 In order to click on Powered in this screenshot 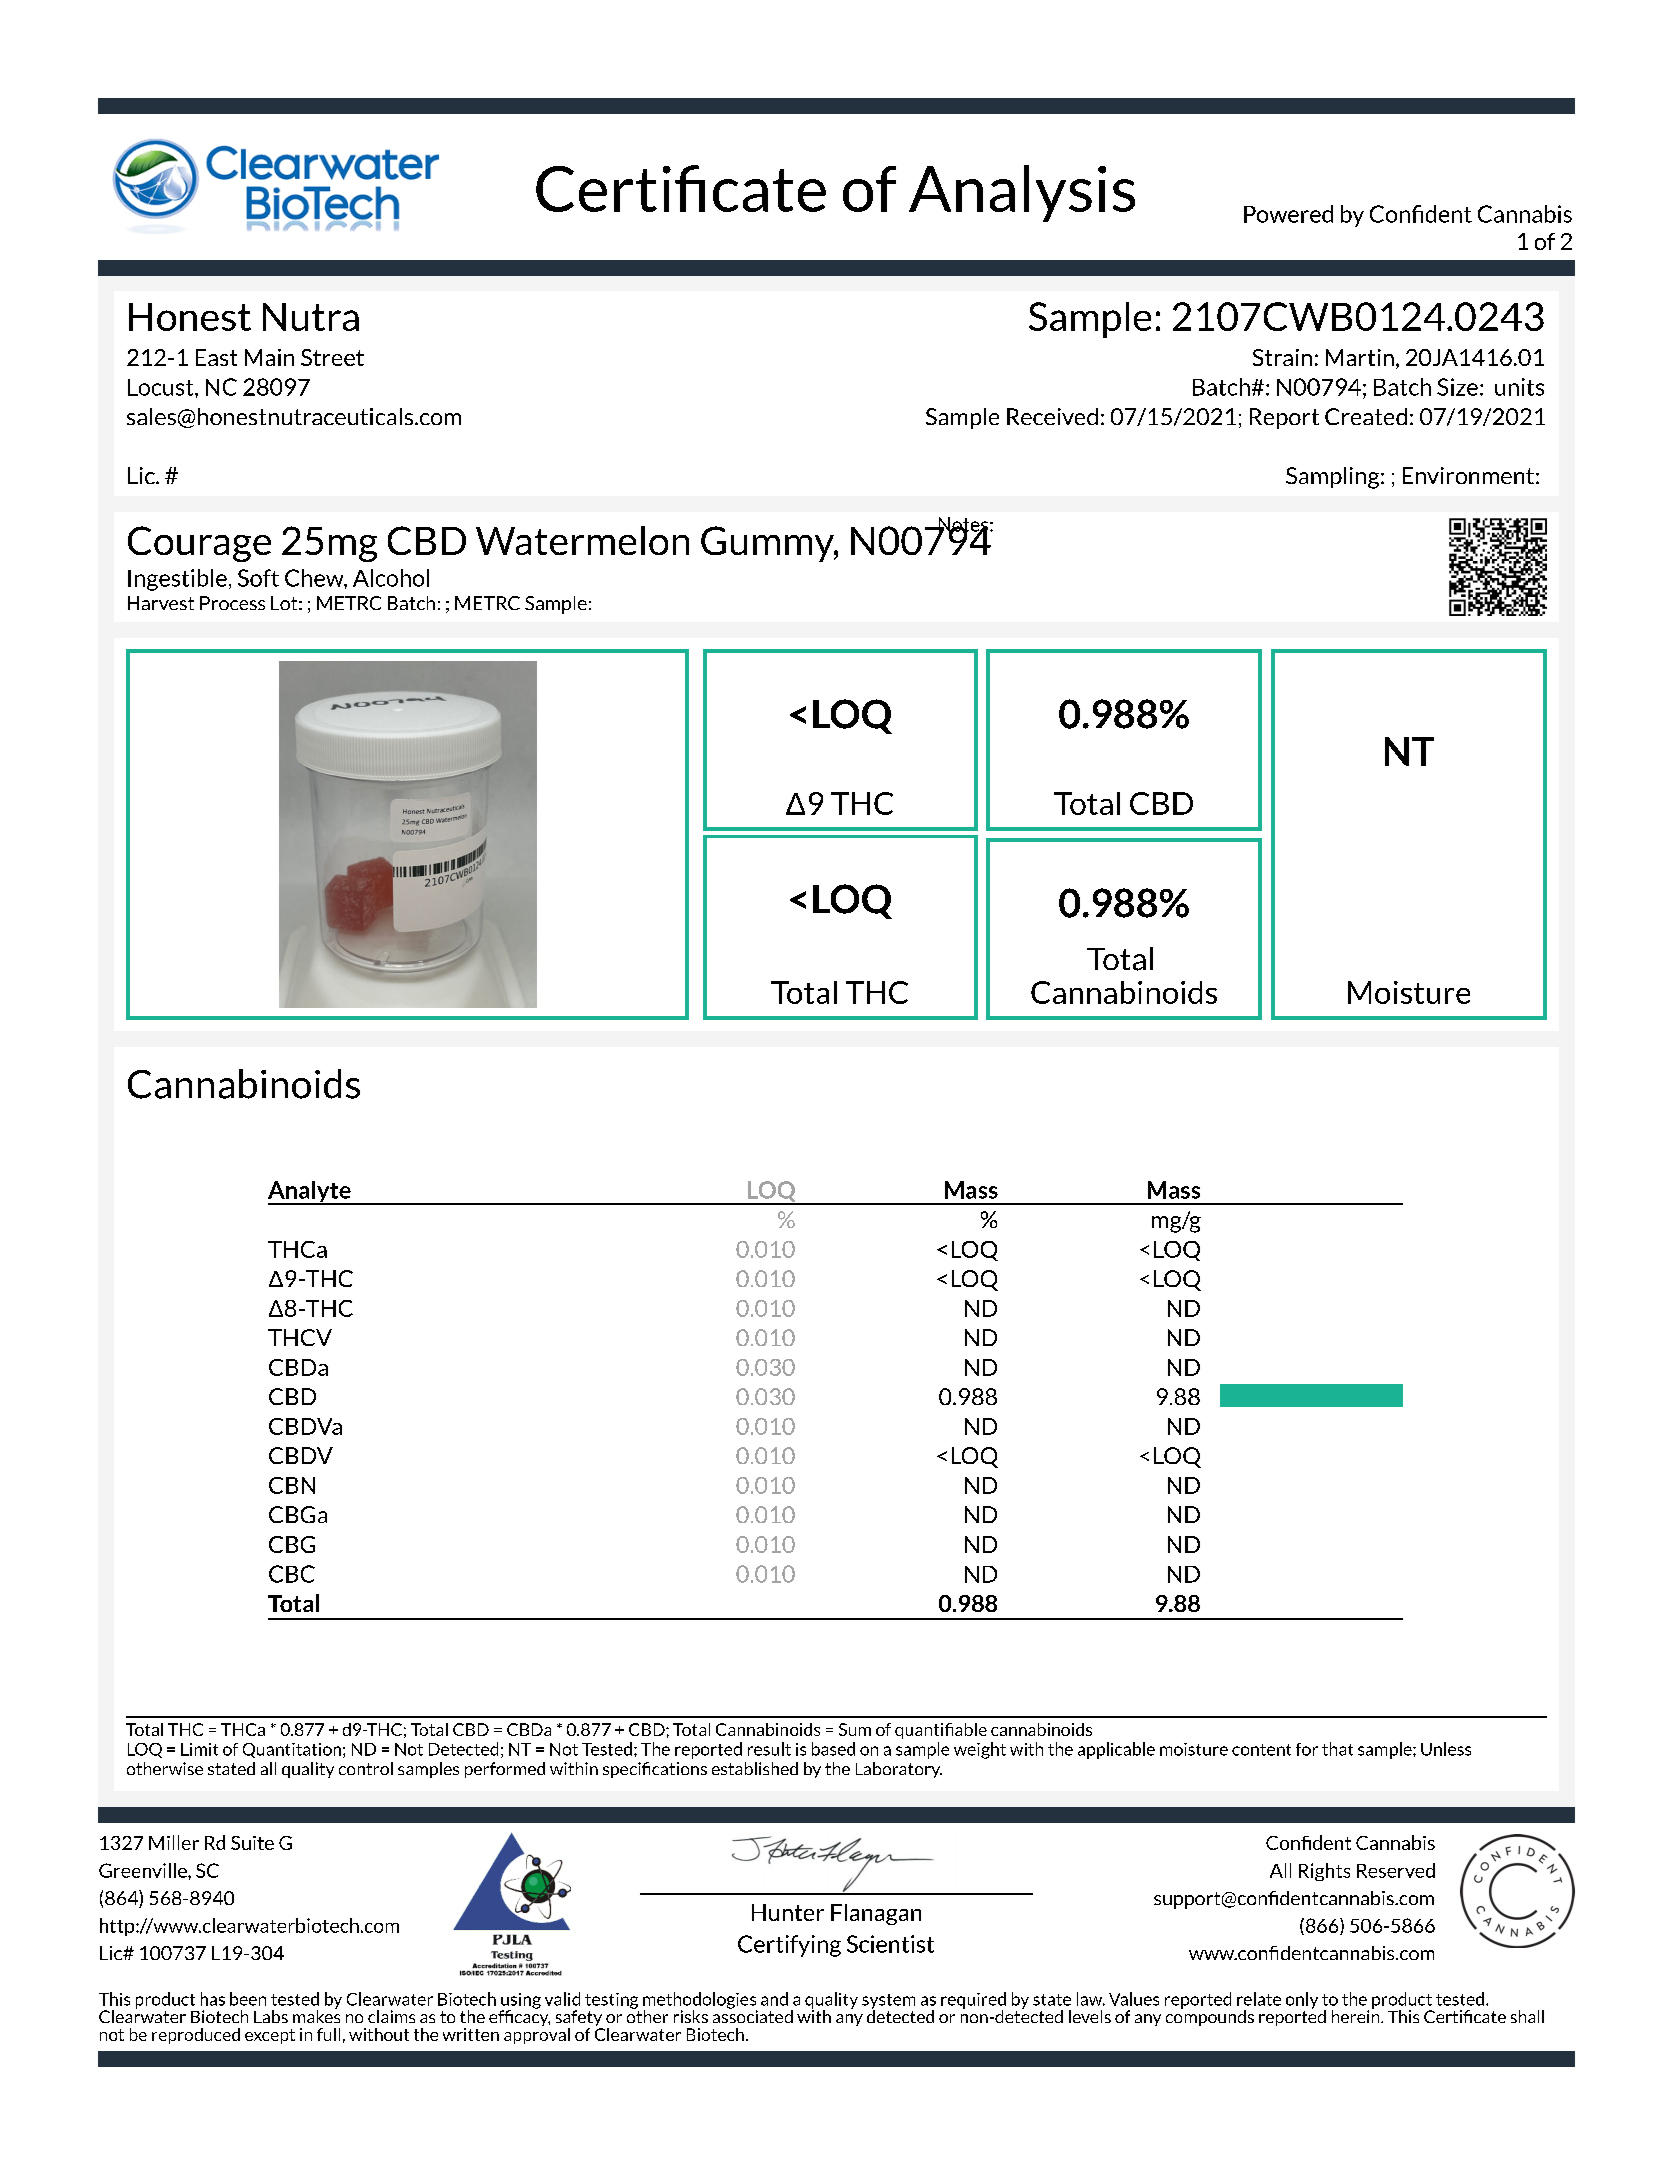, I will do `click(1288, 214)`.
